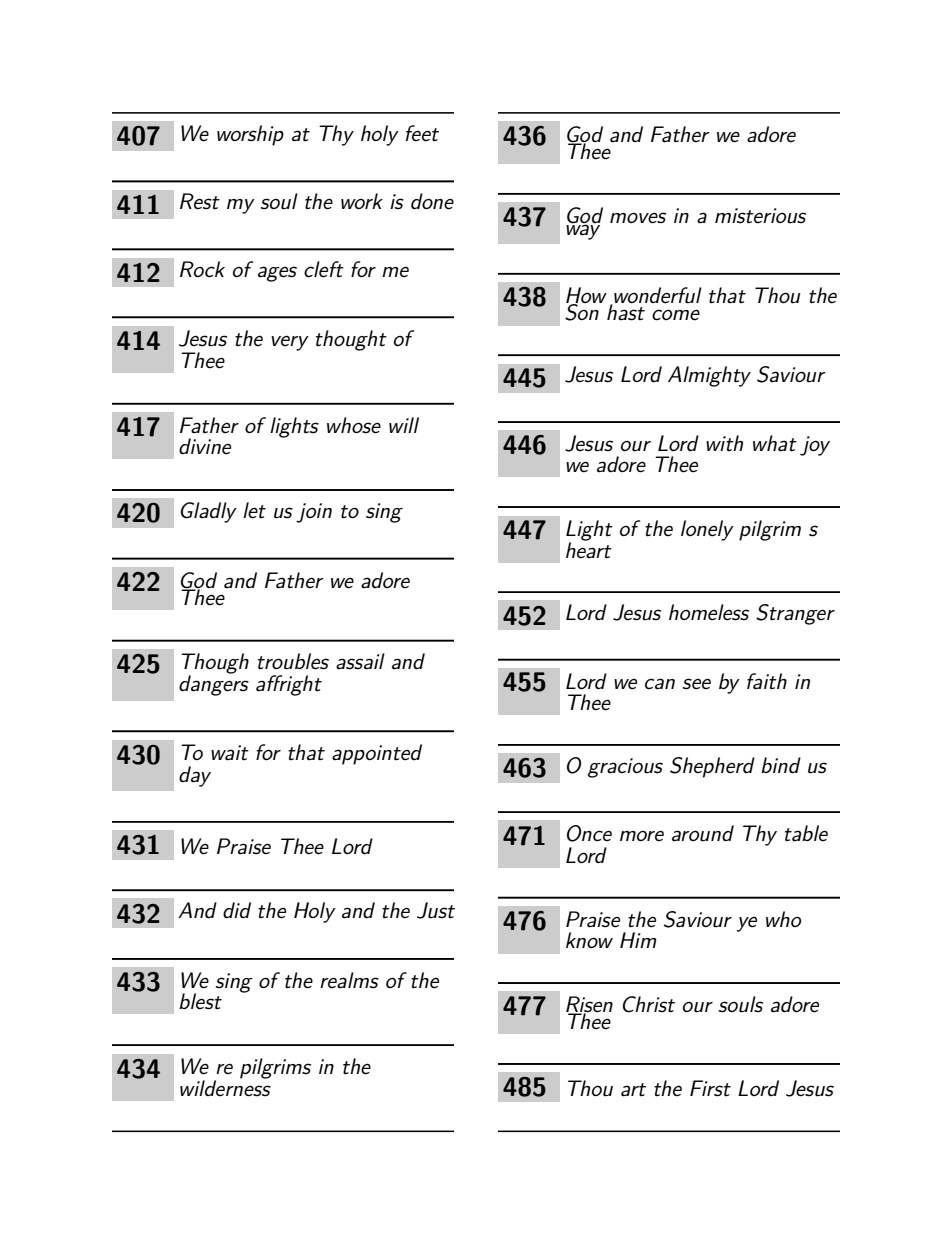 This screenshot has width=952, height=1233. Describe the element at coordinates (638, 218) in the screenshot. I see `moves` at that location.
